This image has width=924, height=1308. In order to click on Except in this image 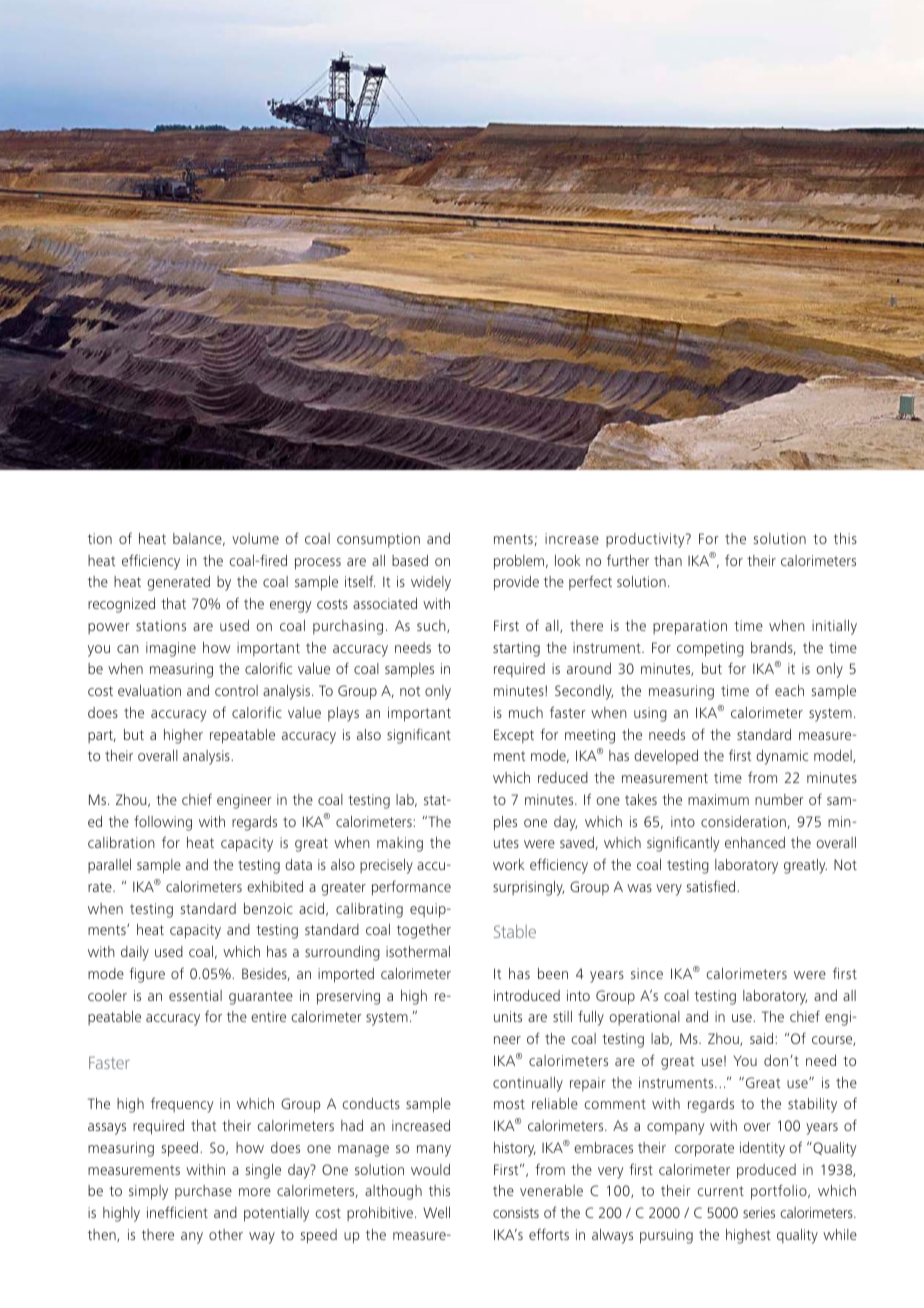, I will do `click(514, 736)`.
